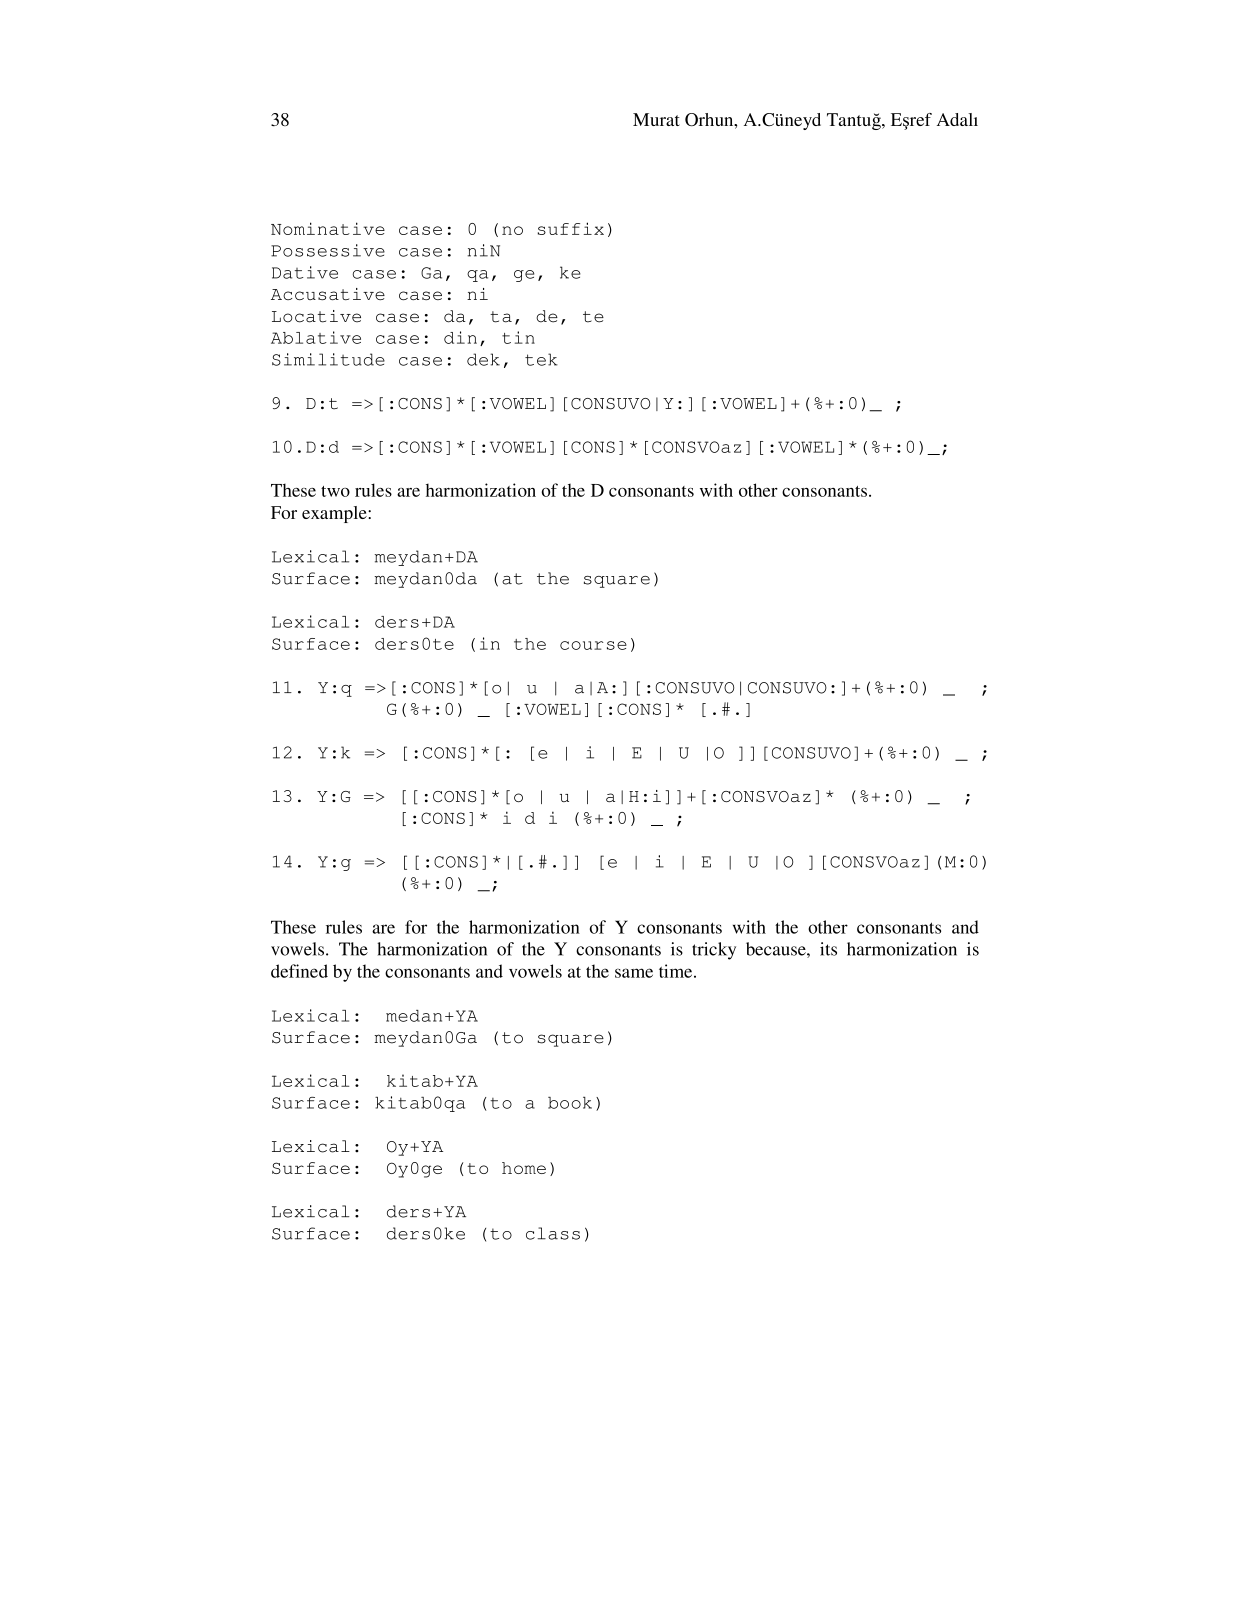 This document has height=1617, width=1249. What do you see at coordinates (714, 951) in the document?
I see `tricky` at bounding box center [714, 951].
